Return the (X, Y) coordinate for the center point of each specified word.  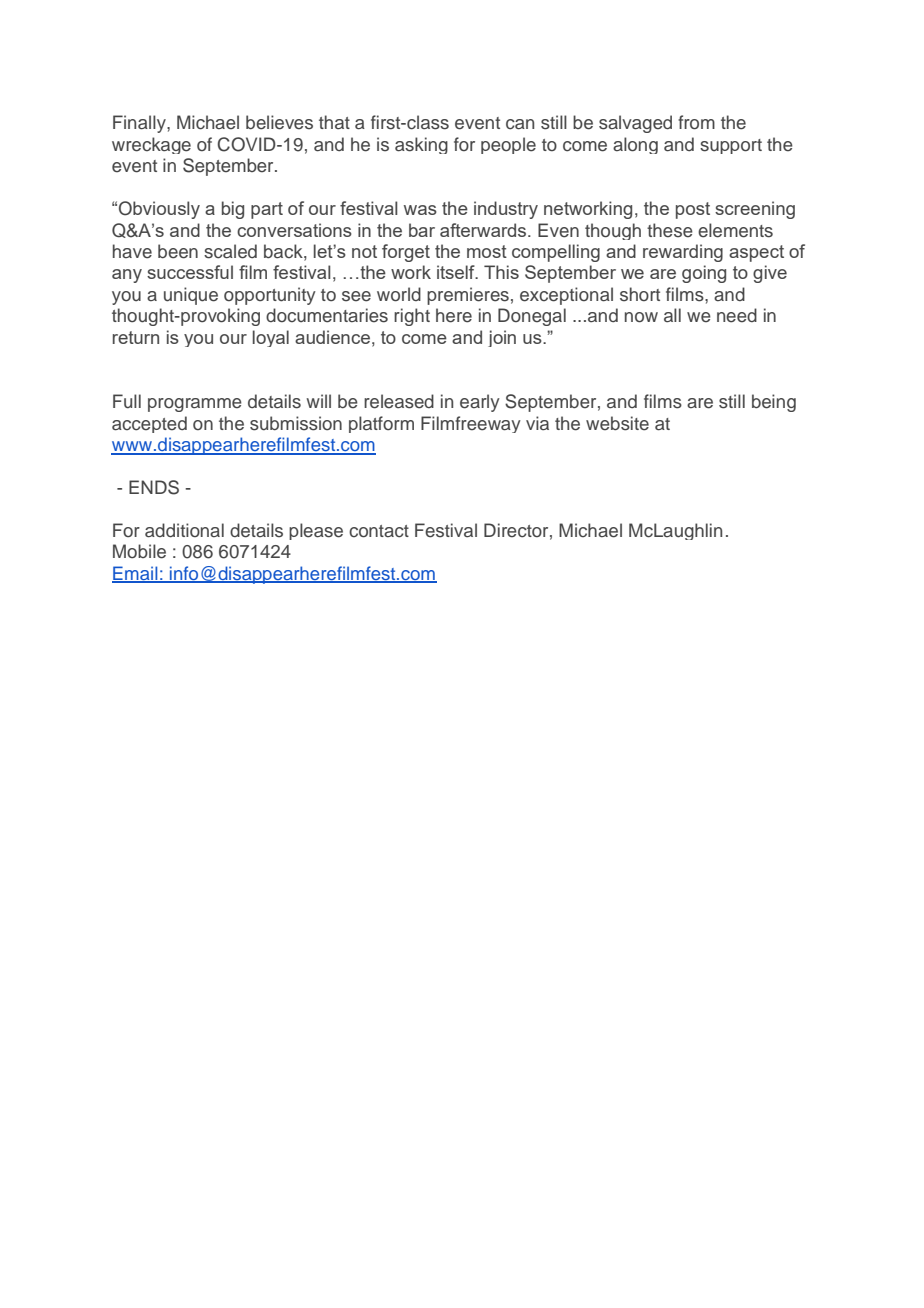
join (502, 338)
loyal (271, 338)
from (696, 122)
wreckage (151, 145)
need (737, 315)
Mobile (139, 551)
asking (421, 145)
